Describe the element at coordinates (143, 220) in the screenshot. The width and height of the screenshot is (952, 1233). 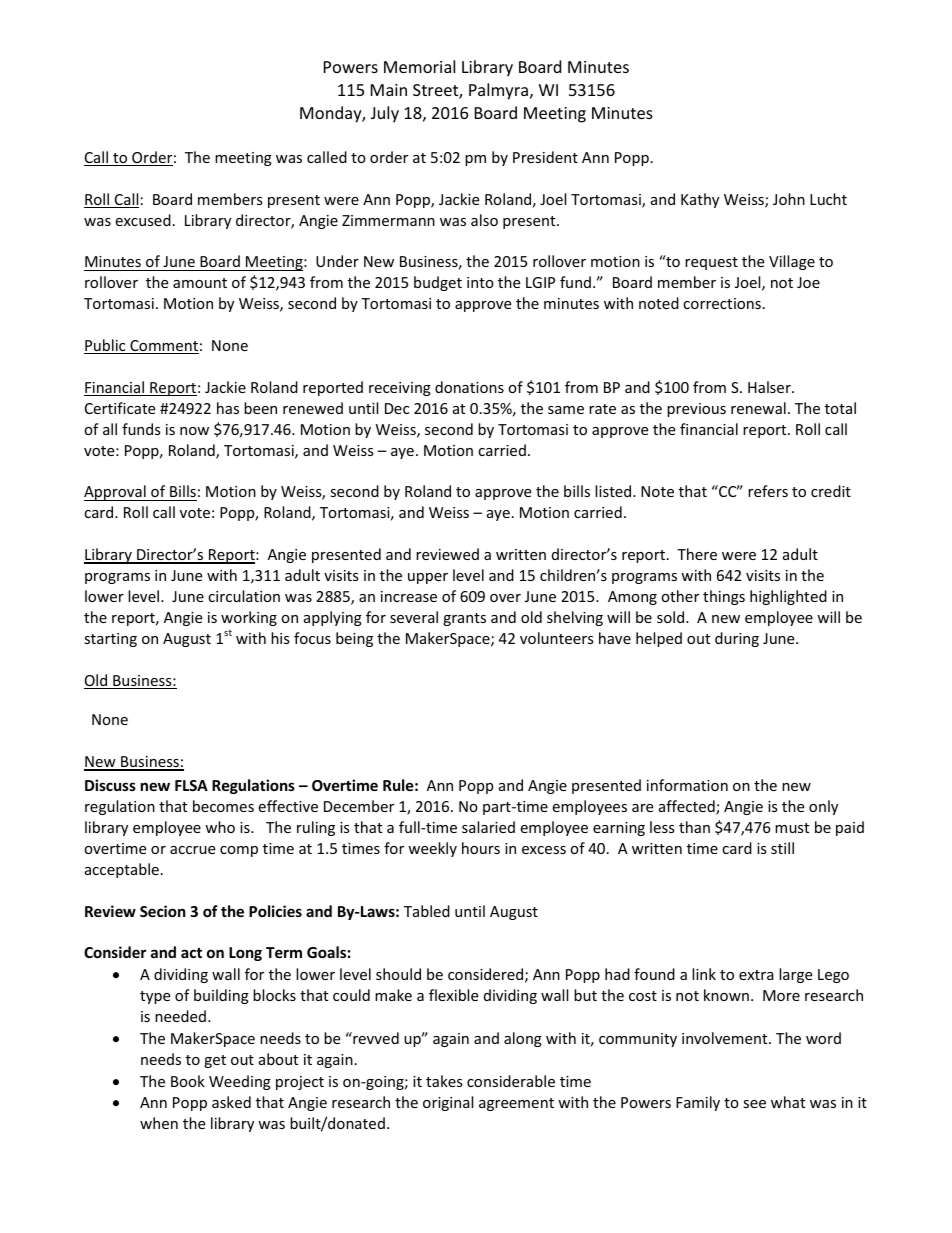
I see `excused` at that location.
